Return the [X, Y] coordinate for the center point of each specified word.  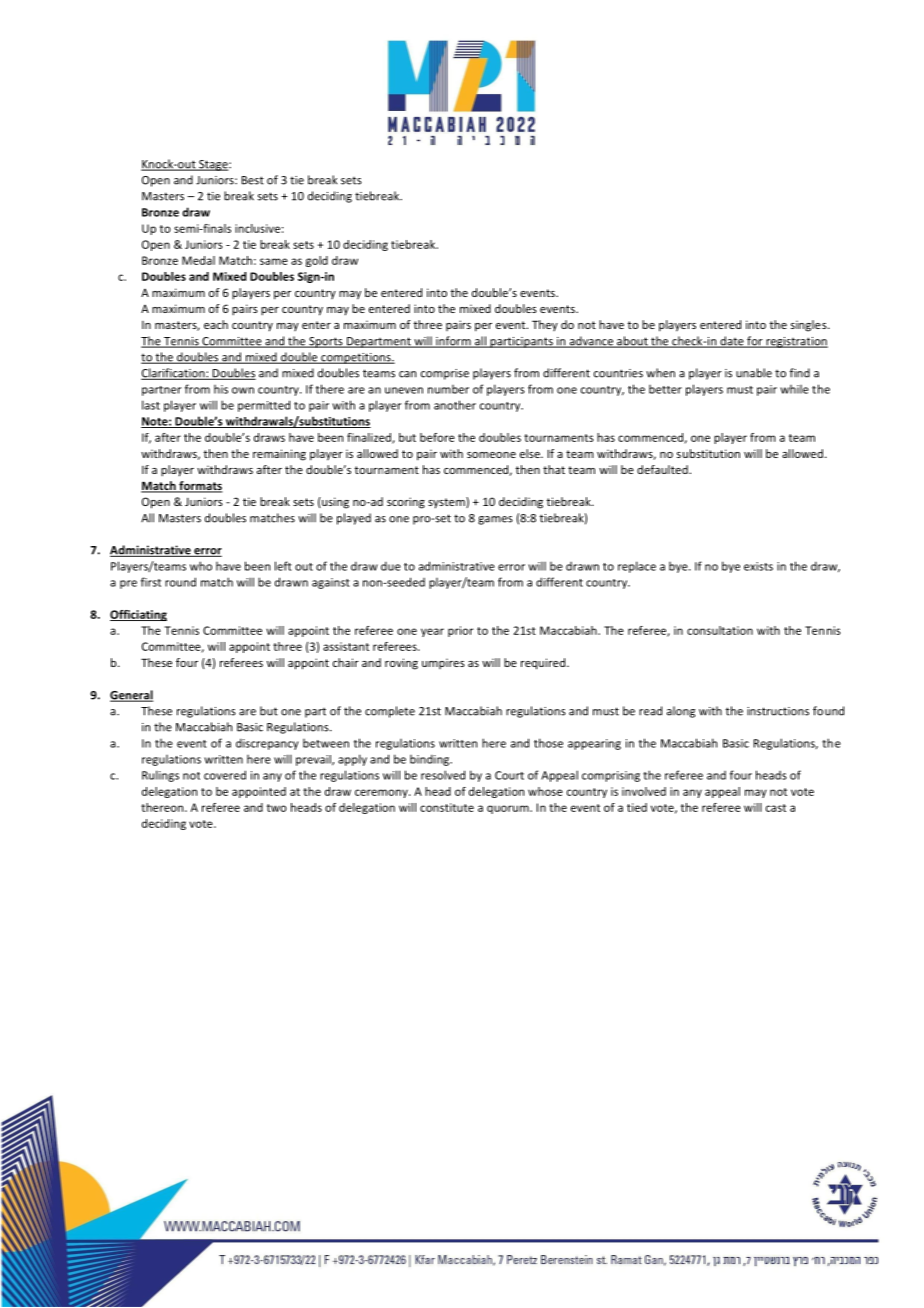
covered [225, 775]
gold [317, 261]
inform [453, 342]
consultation [720, 630]
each [216, 324]
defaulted [663, 469]
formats [200, 487]
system [447, 503]
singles [810, 326]
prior [461, 631]
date [732, 342]
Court [509, 775]
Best [253, 180]
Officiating [138, 615]
